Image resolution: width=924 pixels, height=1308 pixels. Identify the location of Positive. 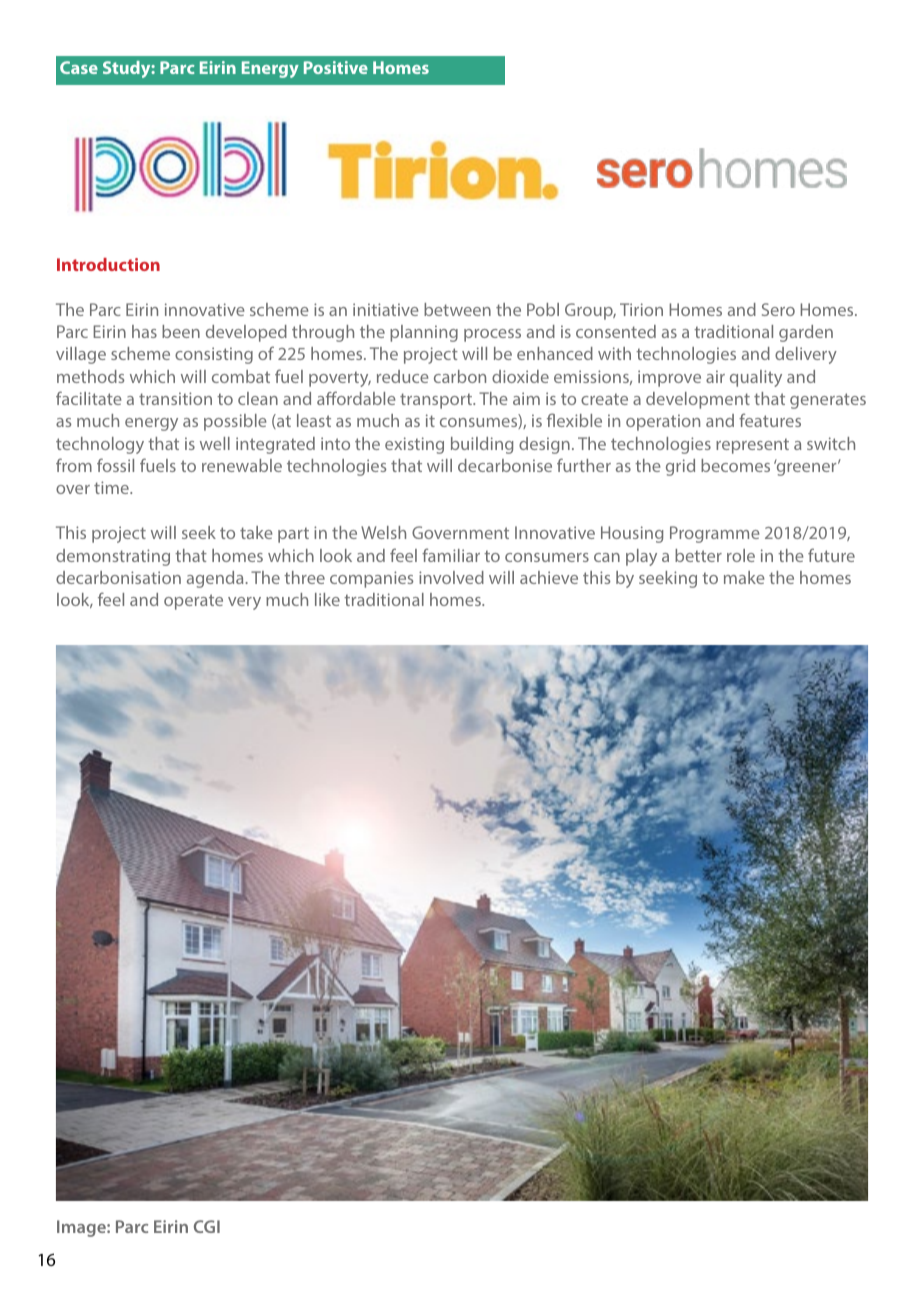
(336, 67).
